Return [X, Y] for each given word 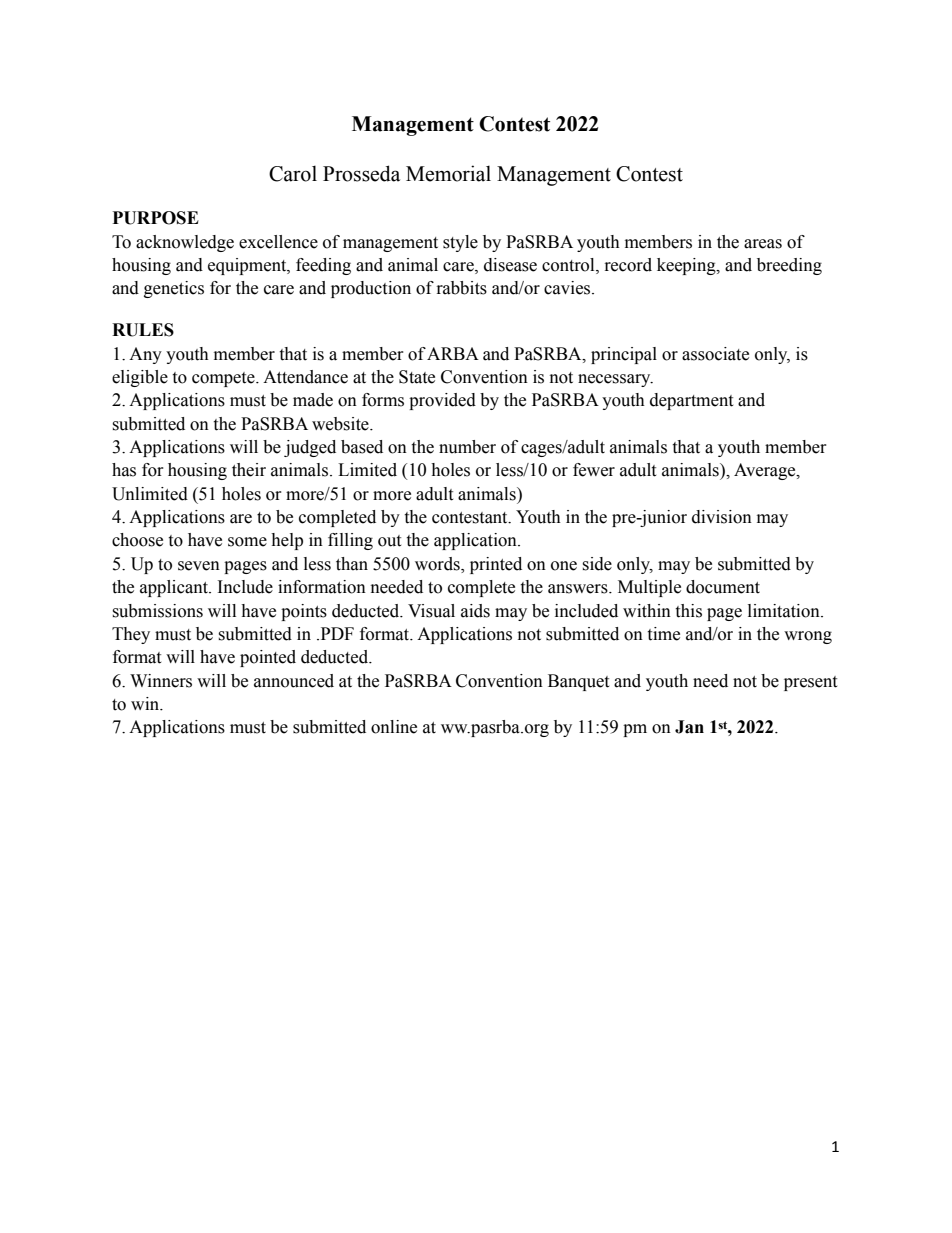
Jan [689, 727]
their [249, 470]
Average [766, 471]
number [467, 447]
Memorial [448, 173]
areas [763, 244]
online [394, 727]
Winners [161, 681]
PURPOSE [156, 218]
